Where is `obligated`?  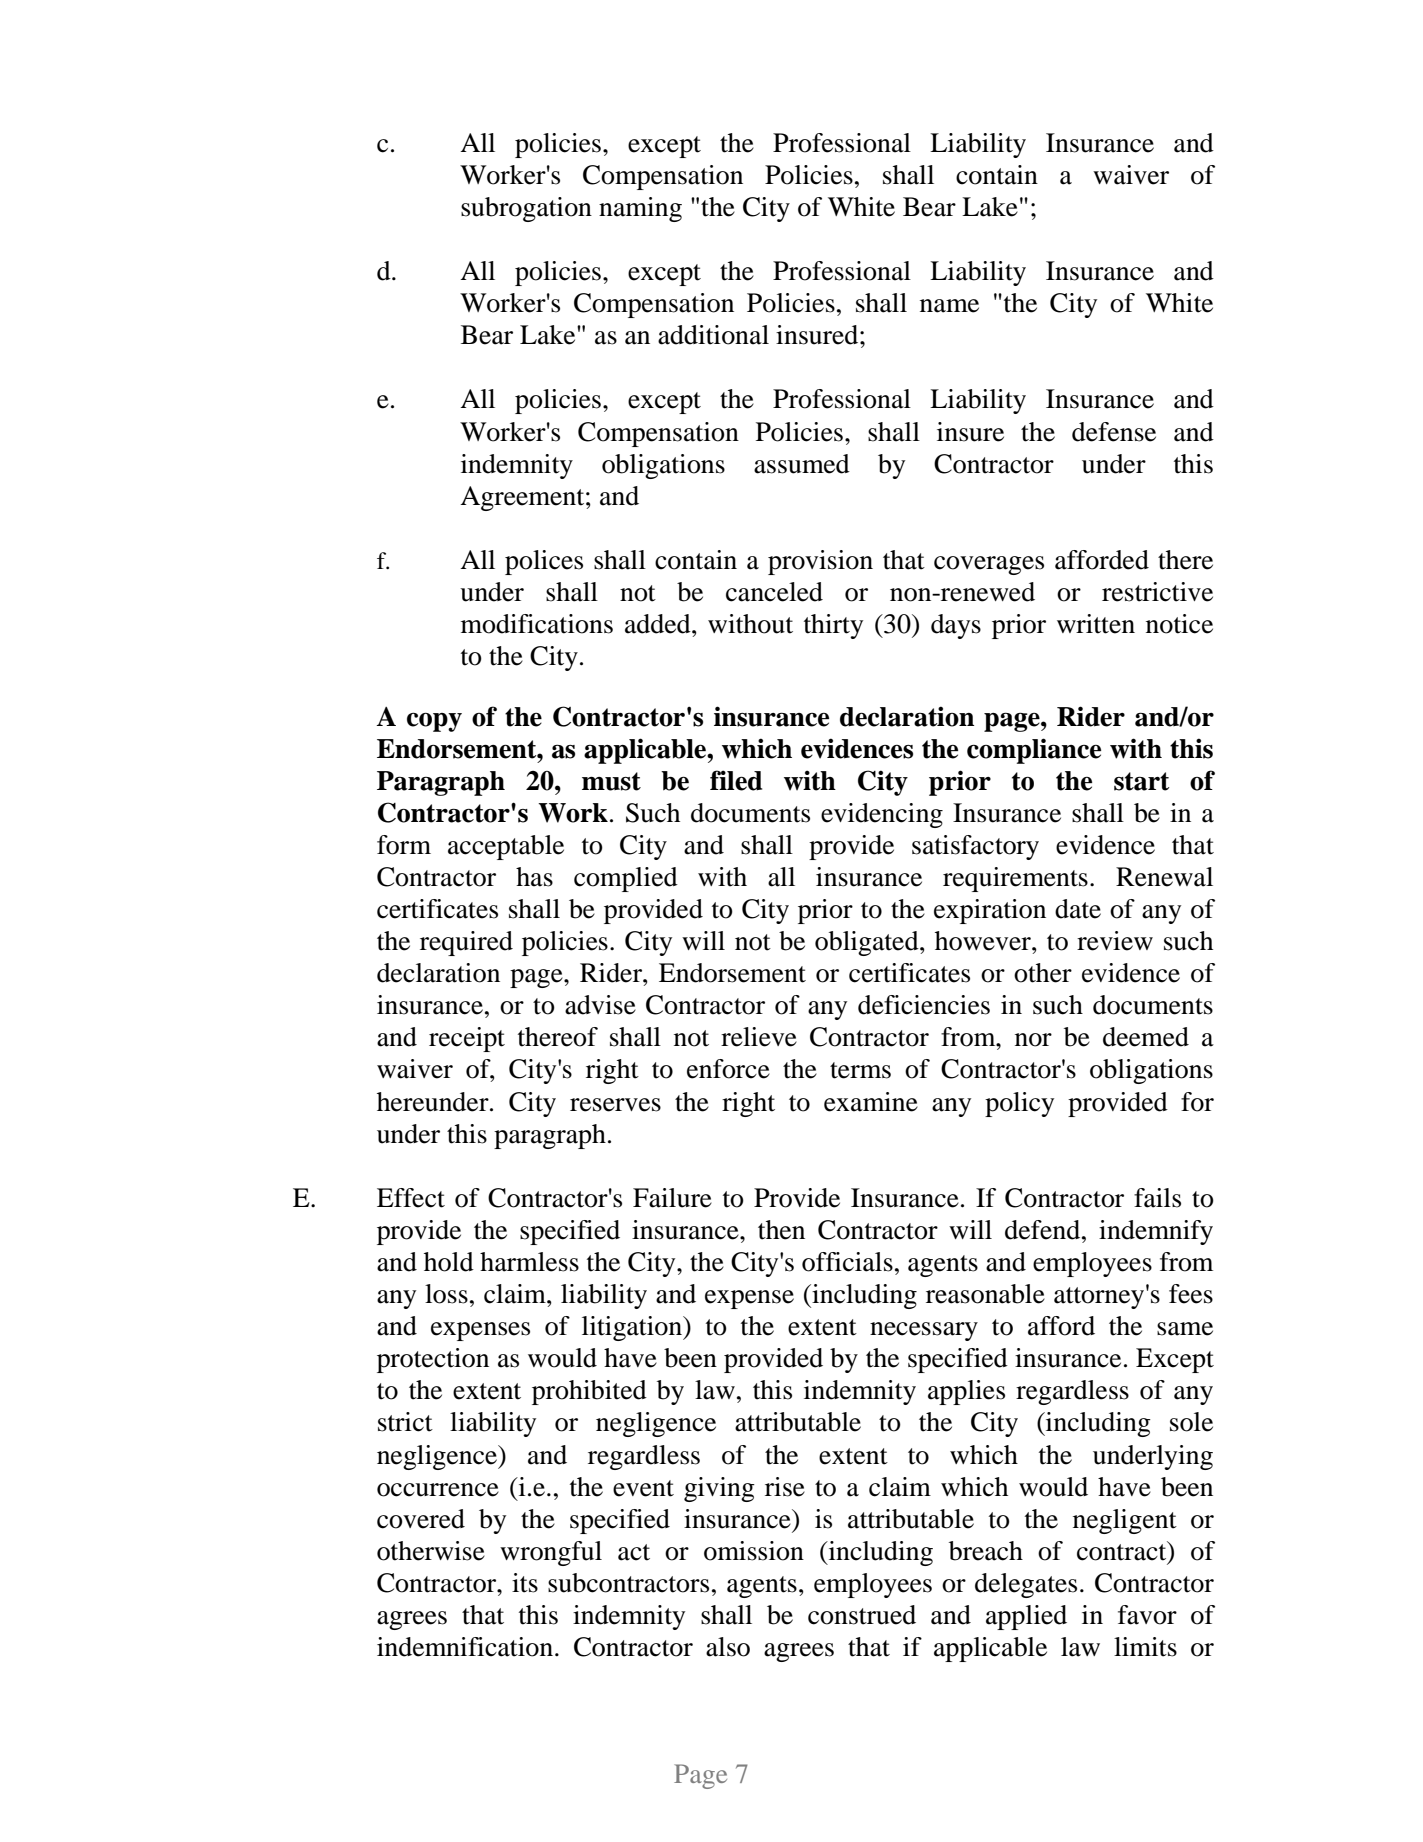
obligated is located at coordinates (868, 943).
